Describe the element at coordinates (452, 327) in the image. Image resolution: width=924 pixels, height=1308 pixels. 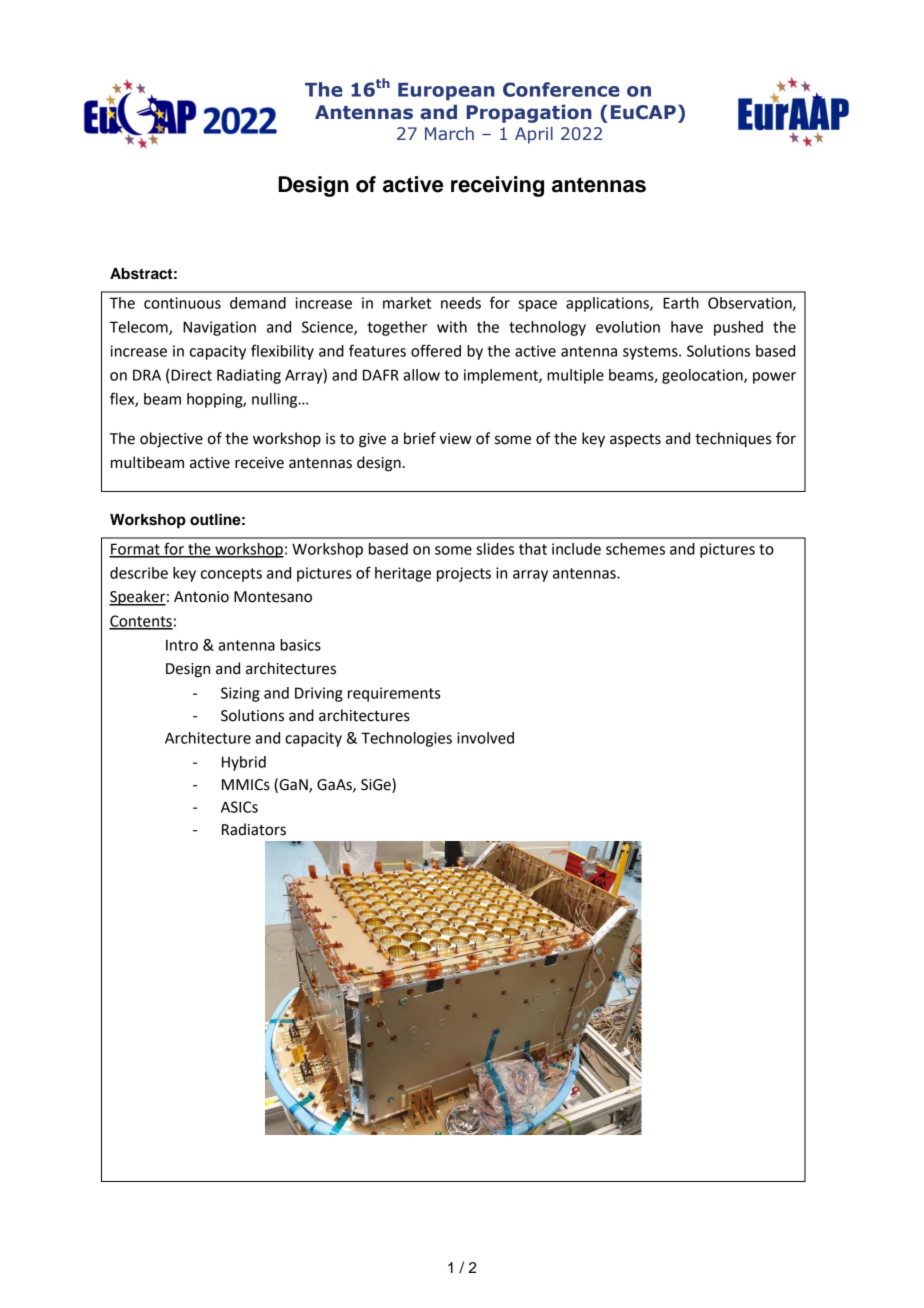
I see `with` at that location.
